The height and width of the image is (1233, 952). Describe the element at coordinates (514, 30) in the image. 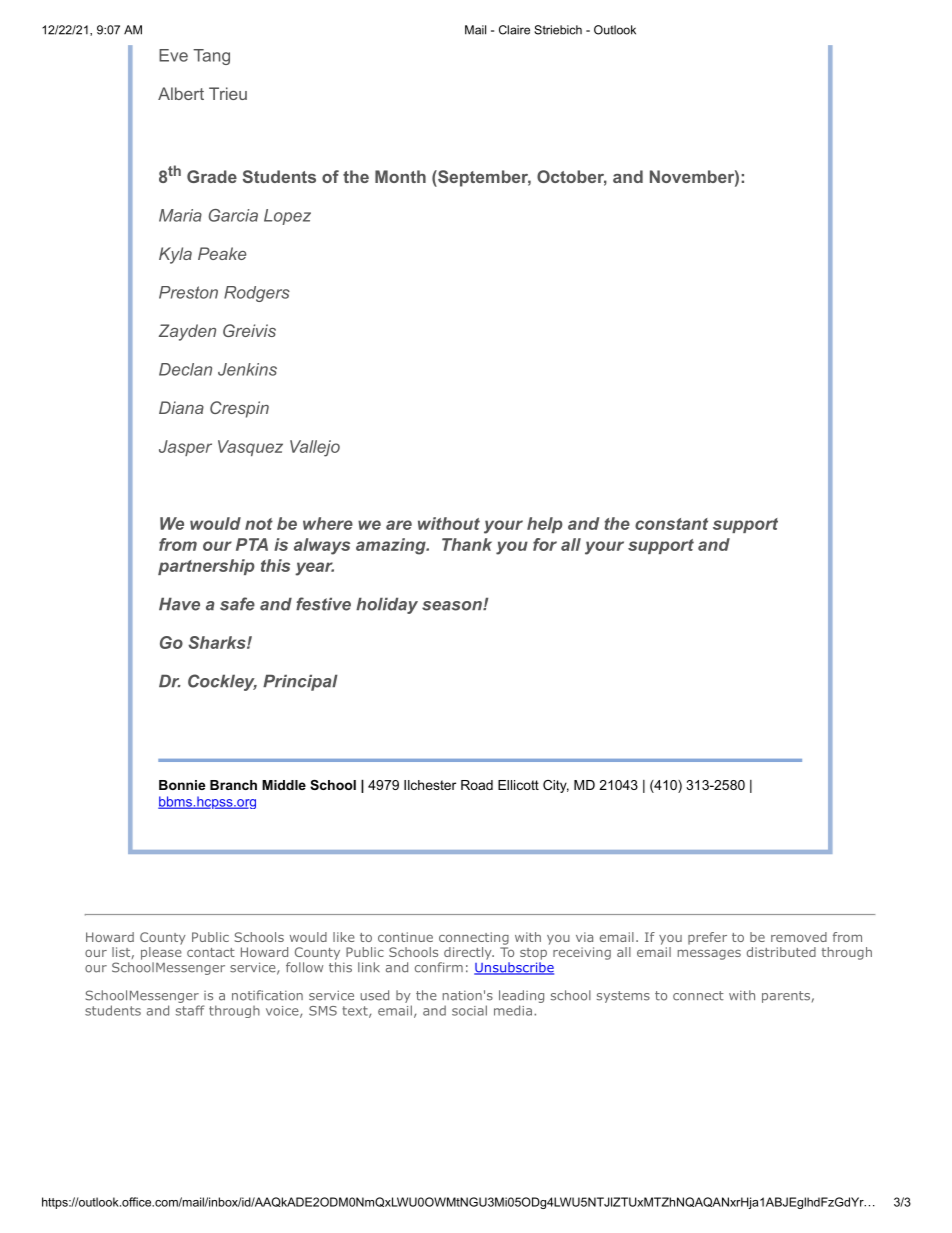

I see `Claire` at that location.
